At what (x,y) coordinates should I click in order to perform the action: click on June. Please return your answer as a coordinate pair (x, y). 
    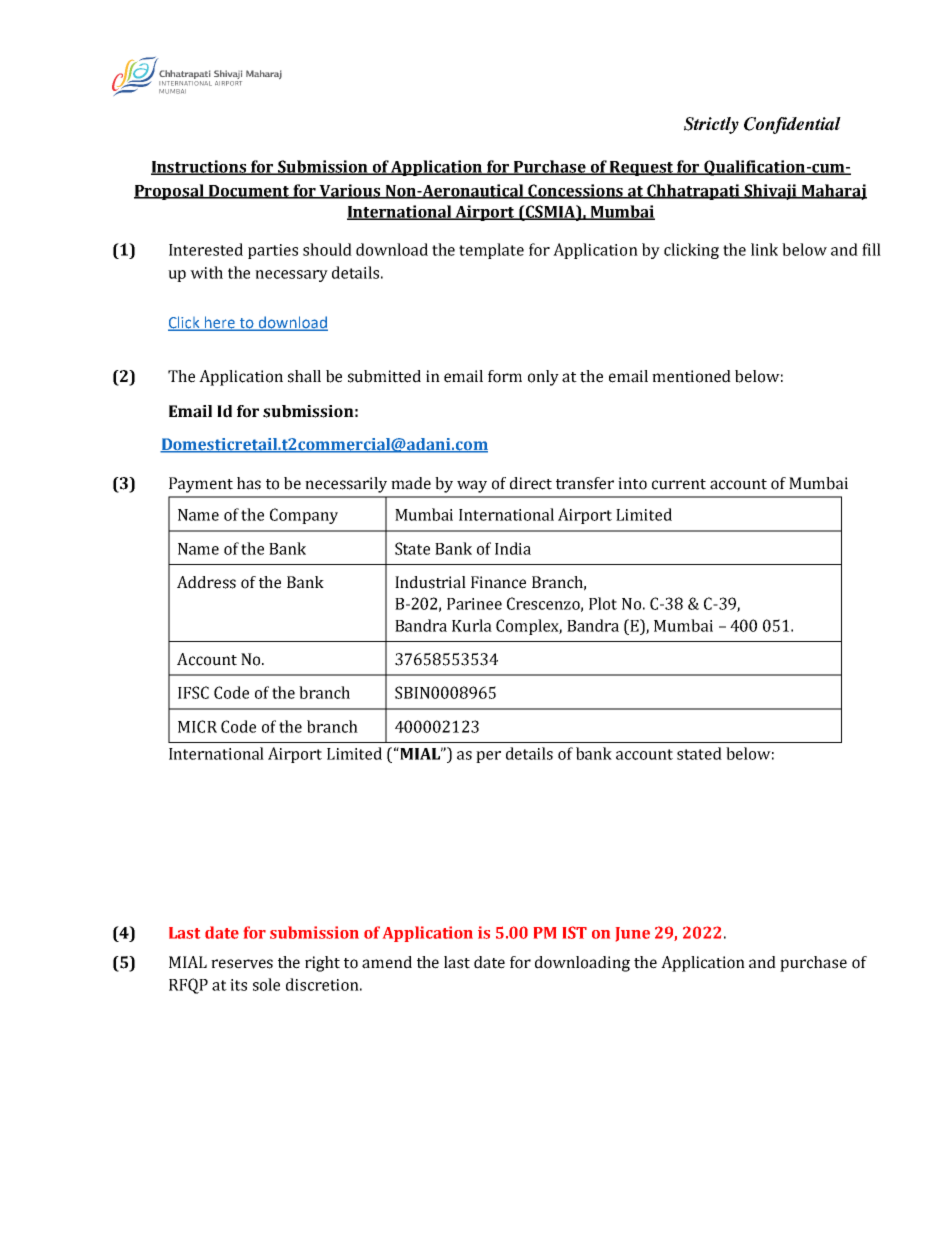
    Looking at the image, I should click on (633, 934).
